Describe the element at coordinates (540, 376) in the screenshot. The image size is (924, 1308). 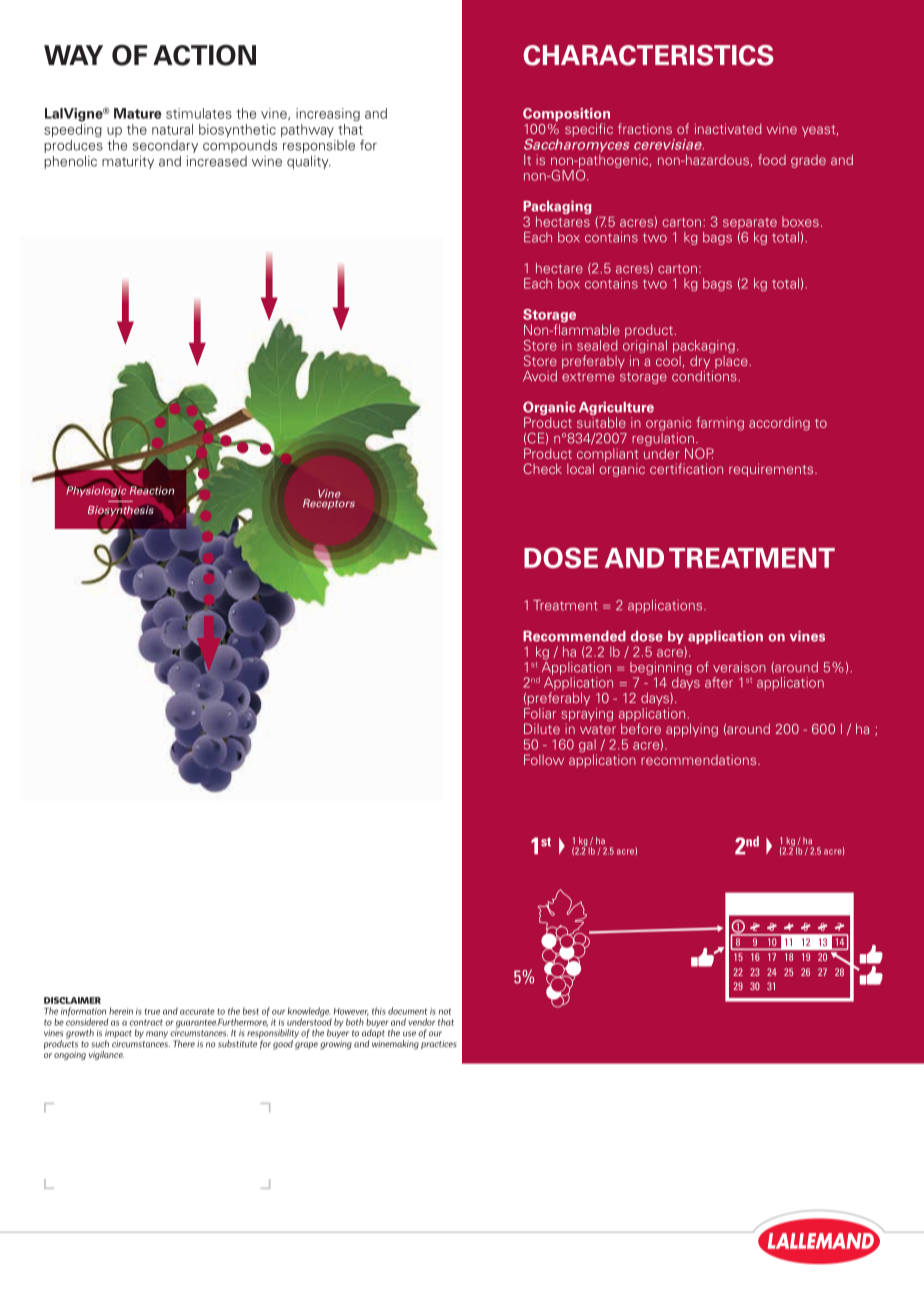
I see `Avoid` at that location.
